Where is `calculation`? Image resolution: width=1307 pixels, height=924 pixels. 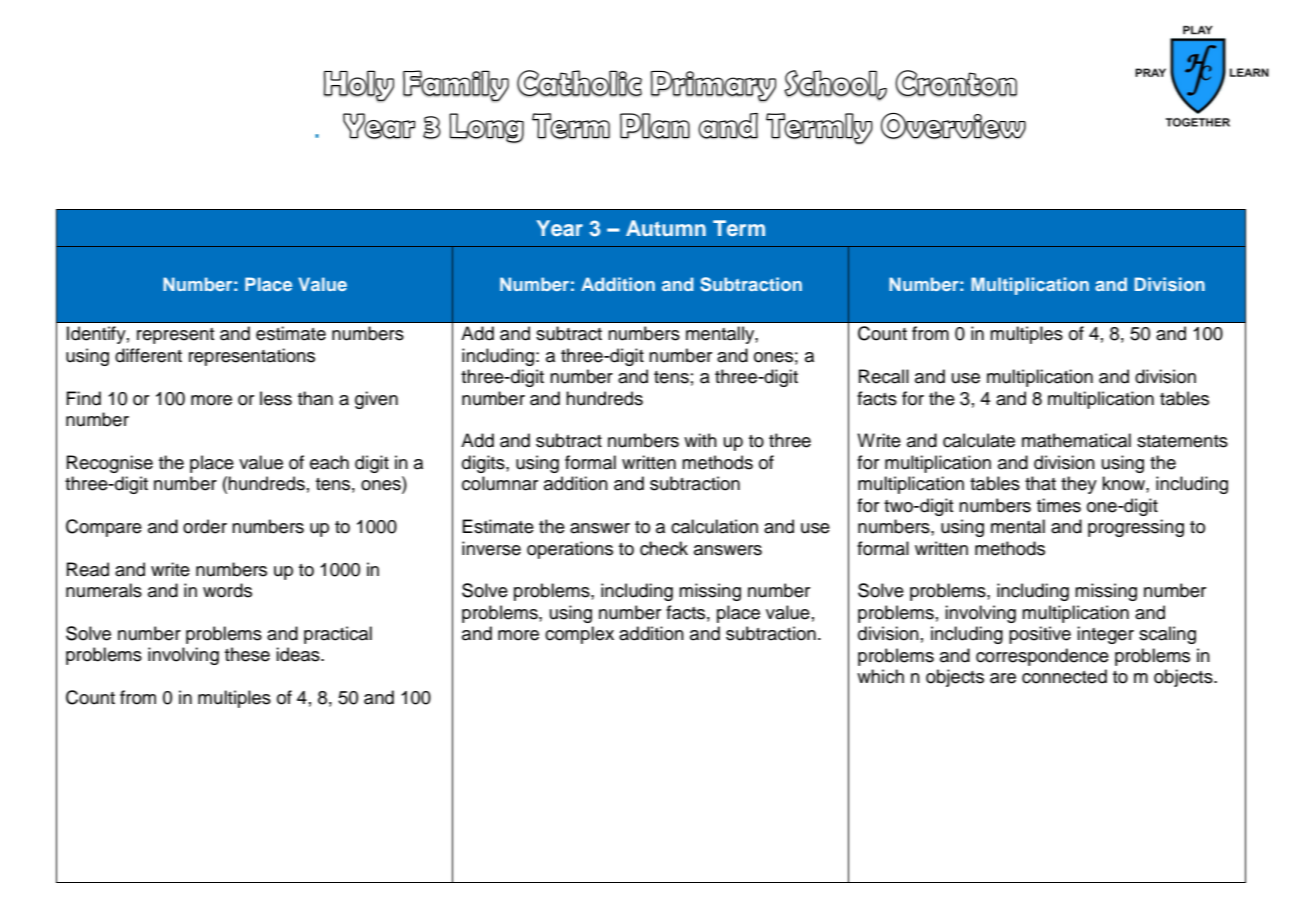
calculation is located at coordinates (714, 526).
